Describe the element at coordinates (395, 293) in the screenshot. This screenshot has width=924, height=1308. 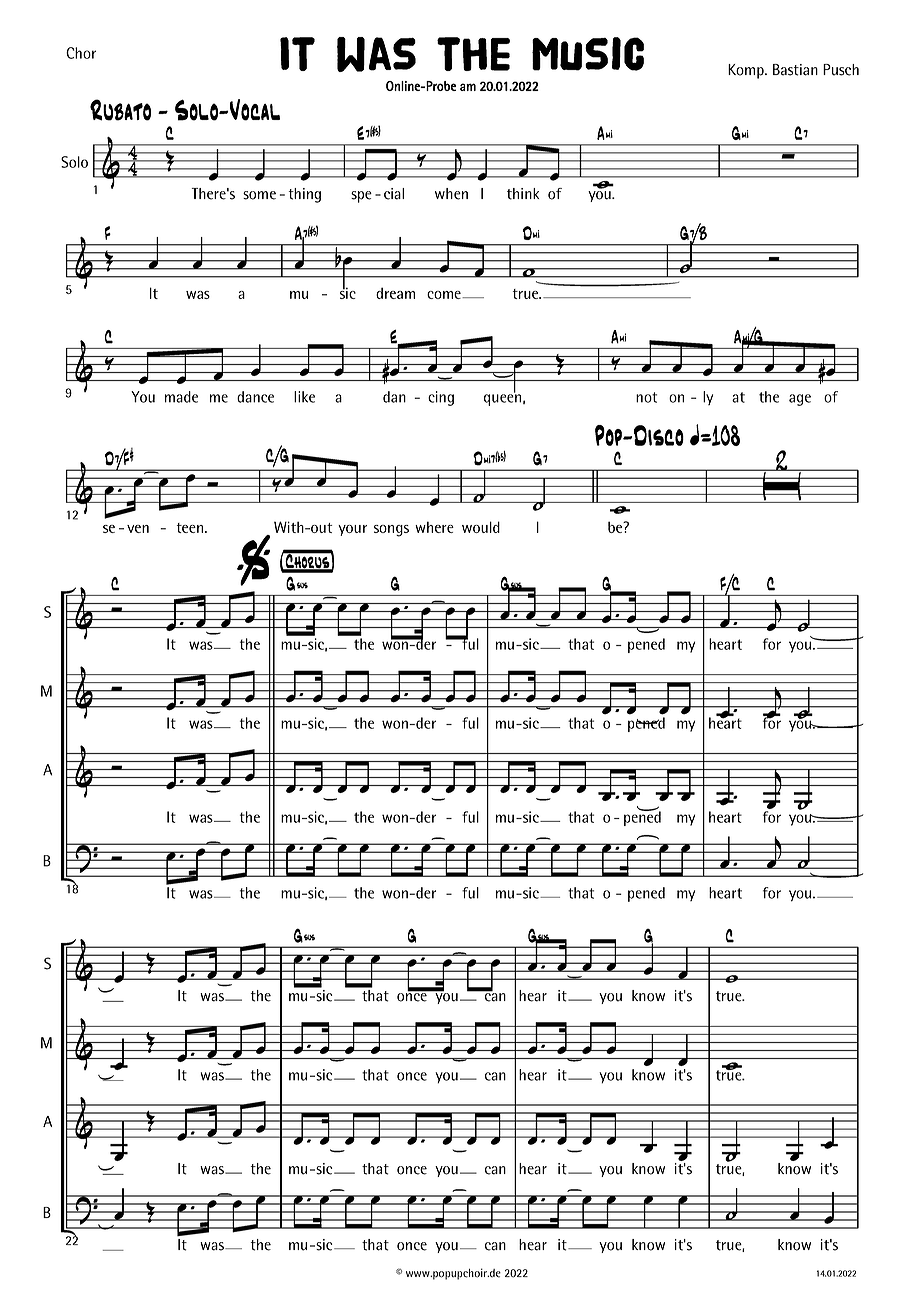
I see `dream` at that location.
